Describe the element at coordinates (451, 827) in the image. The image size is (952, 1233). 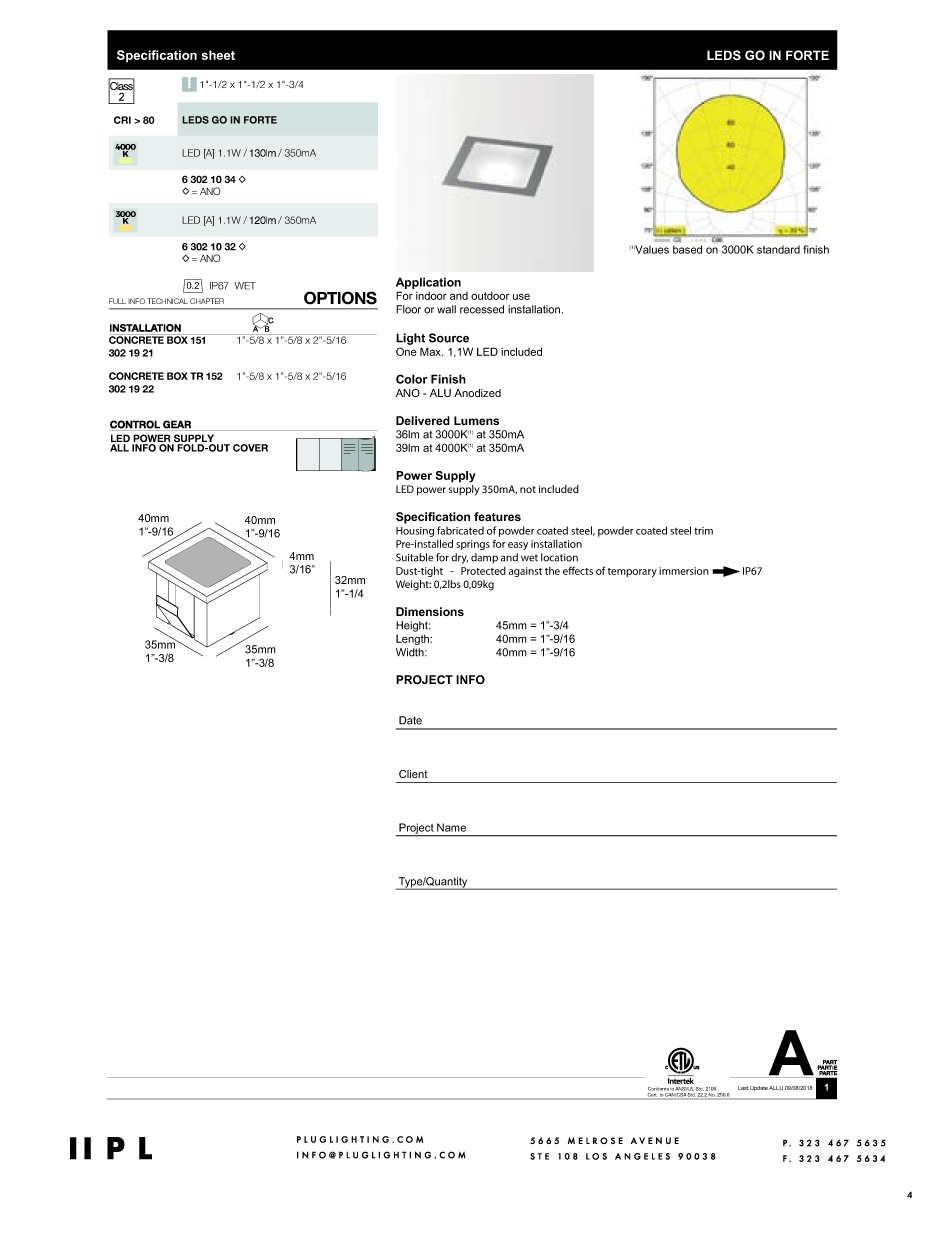
I see `Name` at that location.
